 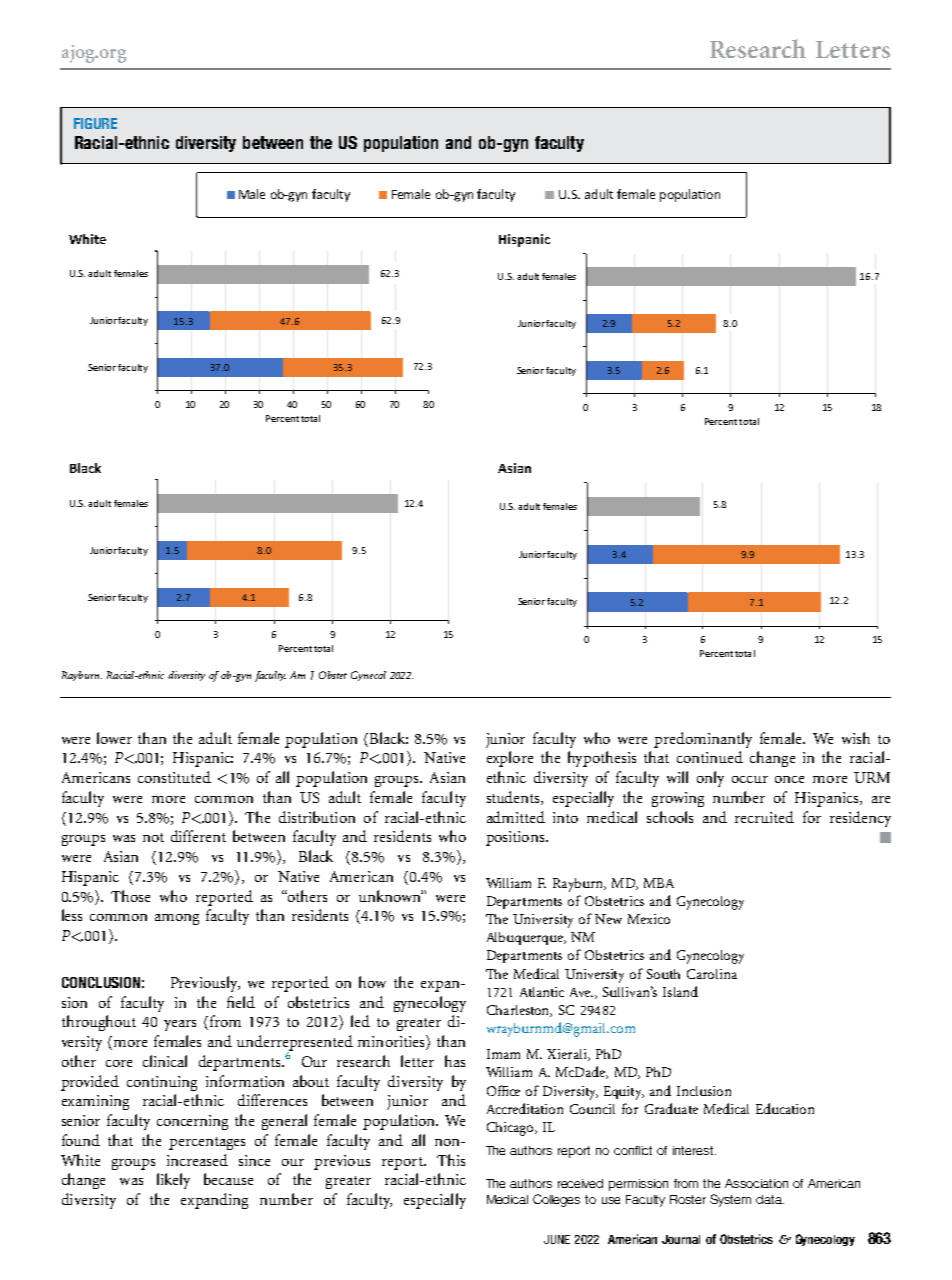 I want to click on explore, so click(x=510, y=759).
